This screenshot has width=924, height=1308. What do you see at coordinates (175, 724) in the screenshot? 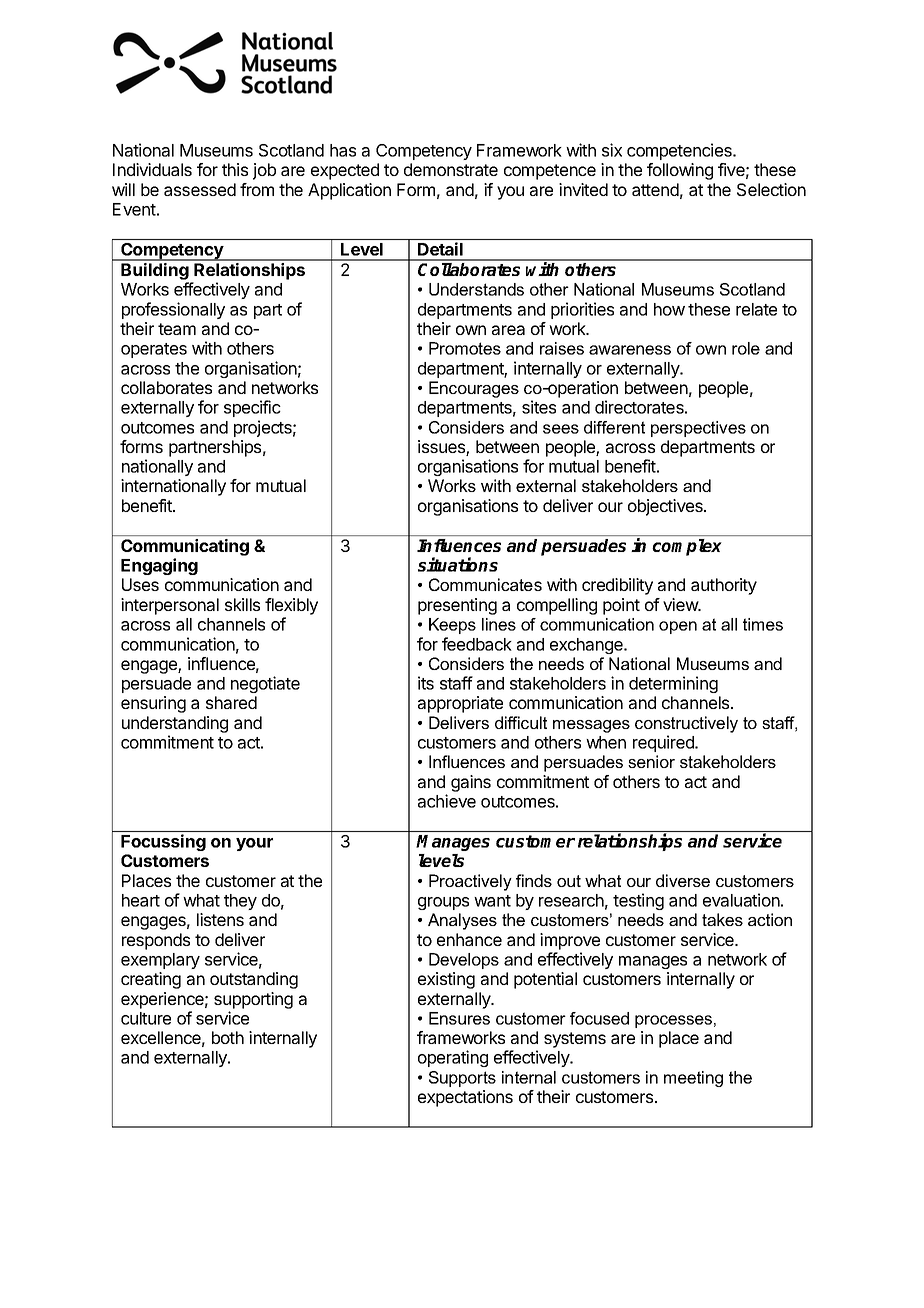
I see `understanding` at bounding box center [175, 724].
